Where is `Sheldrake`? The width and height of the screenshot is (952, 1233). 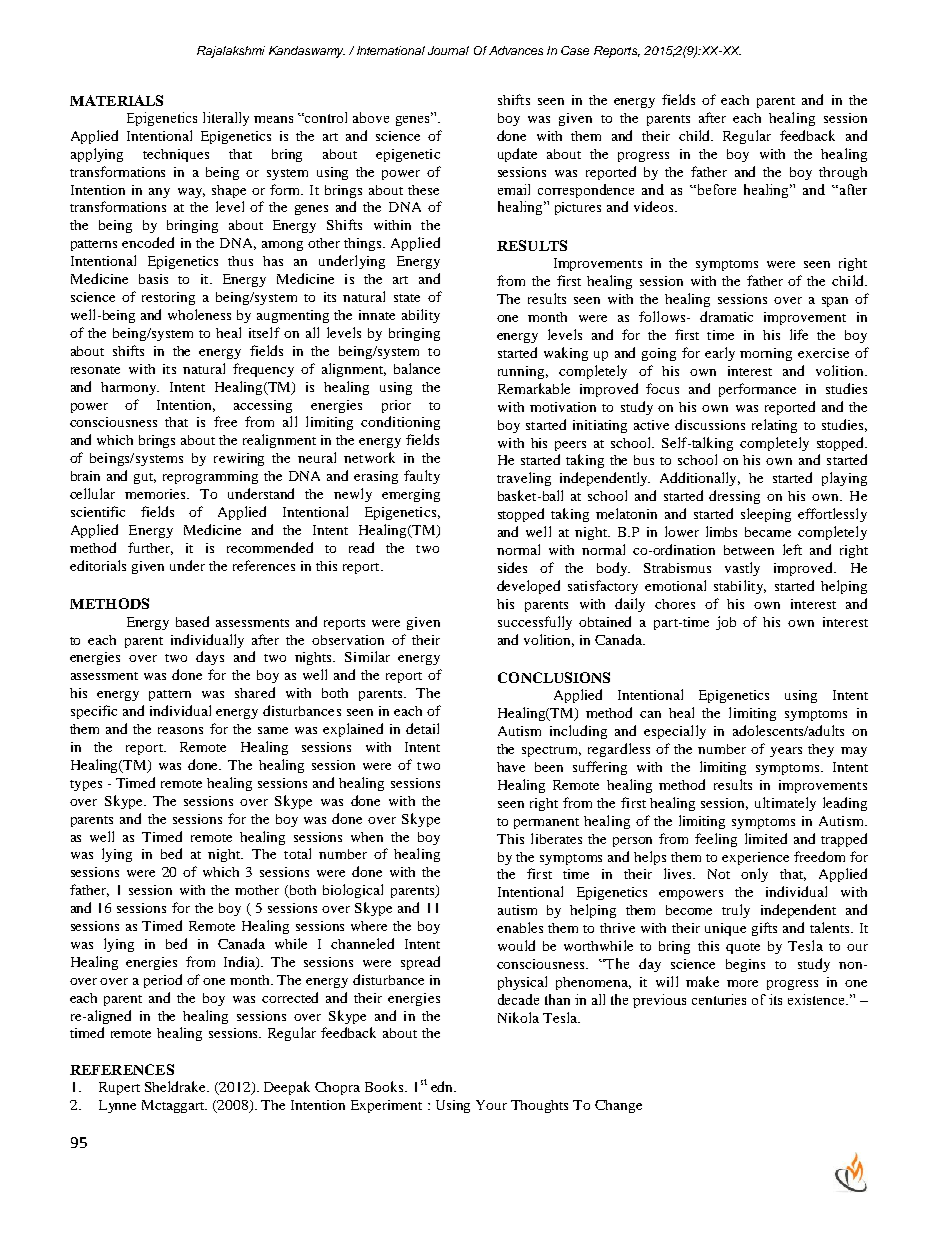 Sheldrake is located at coordinates (176, 1086).
